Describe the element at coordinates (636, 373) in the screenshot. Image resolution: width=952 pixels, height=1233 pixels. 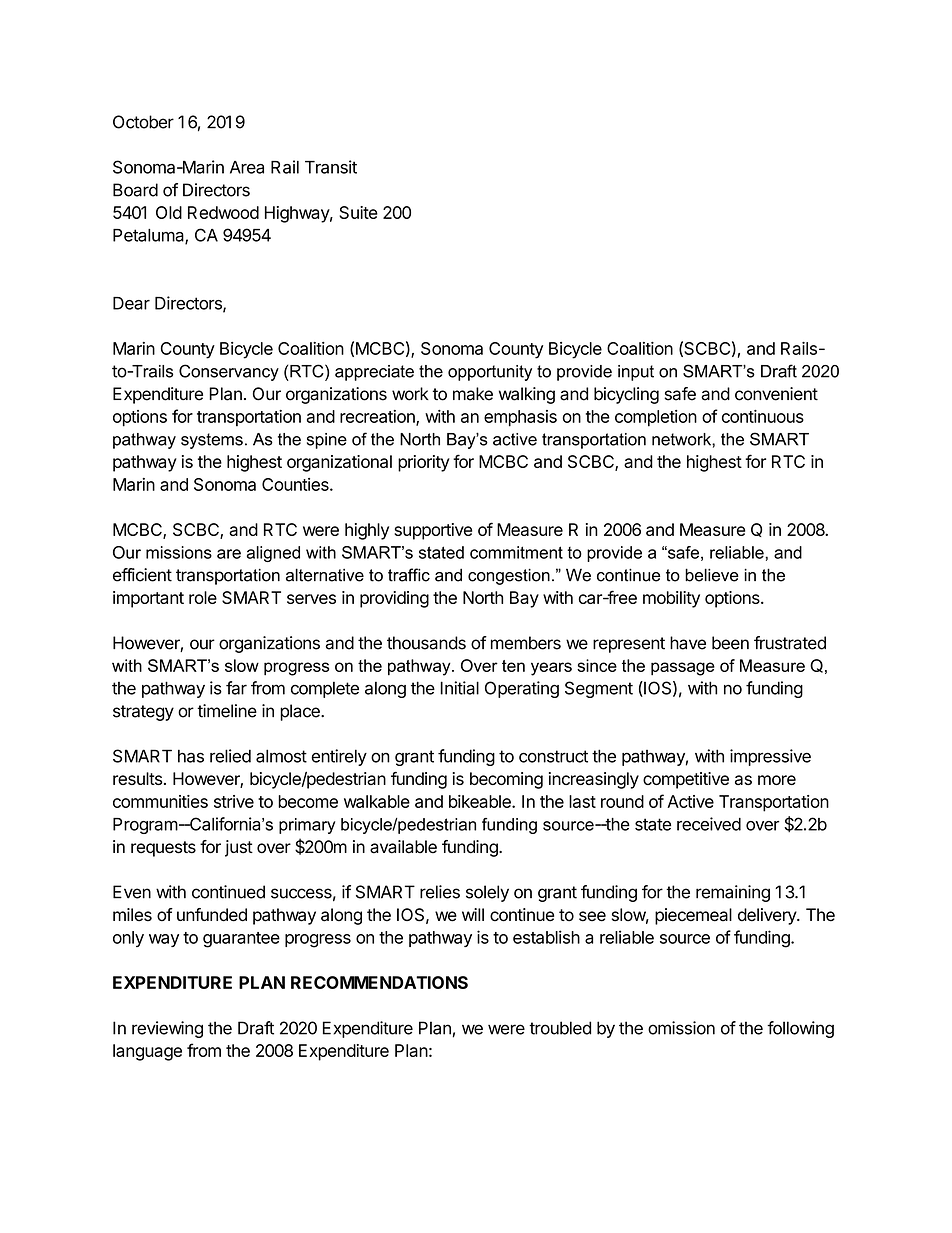
I see `input` at that location.
